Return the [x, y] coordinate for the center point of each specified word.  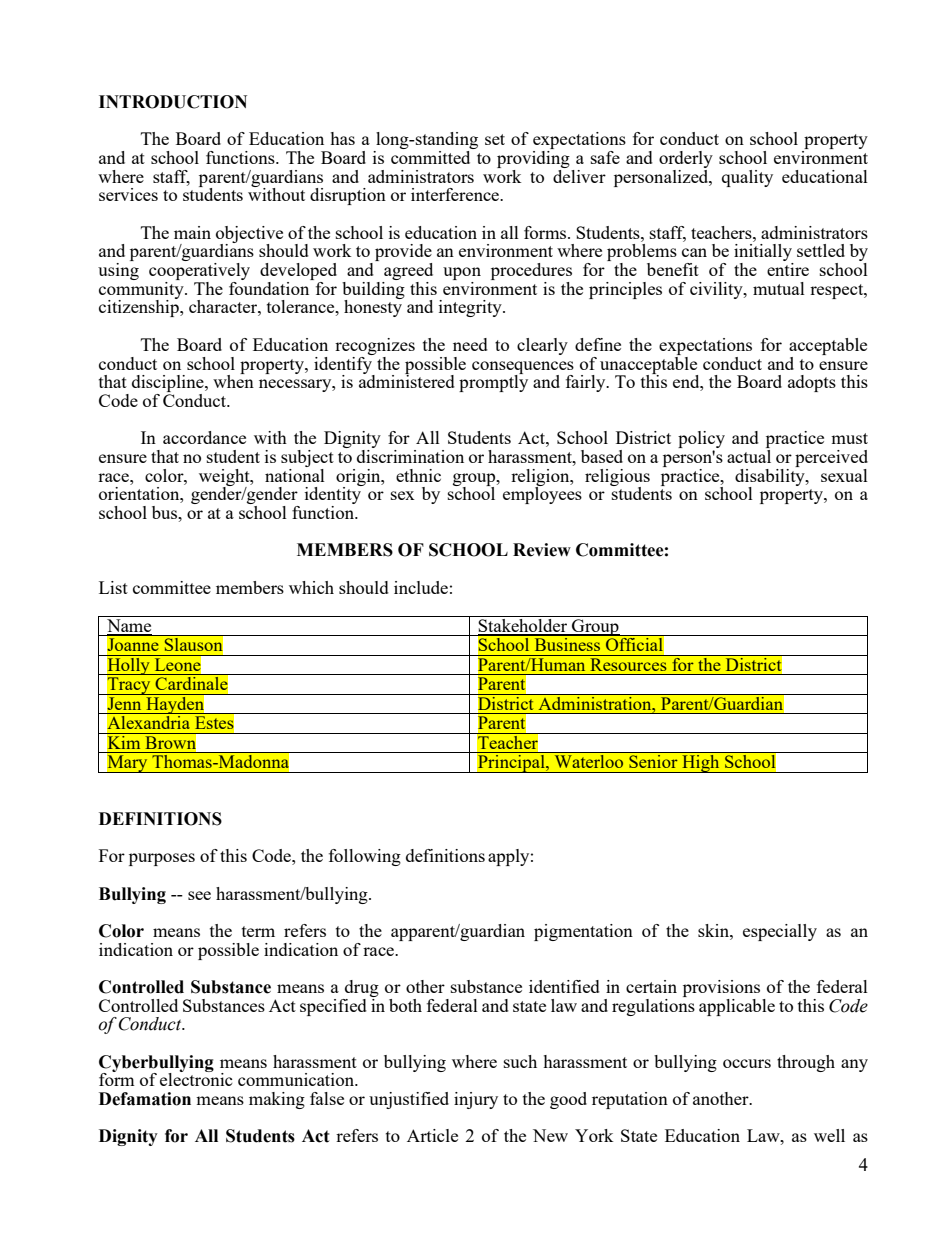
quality [747, 178]
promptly [493, 382]
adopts [812, 383]
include [421, 587]
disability [771, 477]
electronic [196, 1078]
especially [780, 932]
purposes [162, 859]
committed [430, 157]
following [365, 857]
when [233, 380]
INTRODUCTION [173, 102]
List [113, 587]
